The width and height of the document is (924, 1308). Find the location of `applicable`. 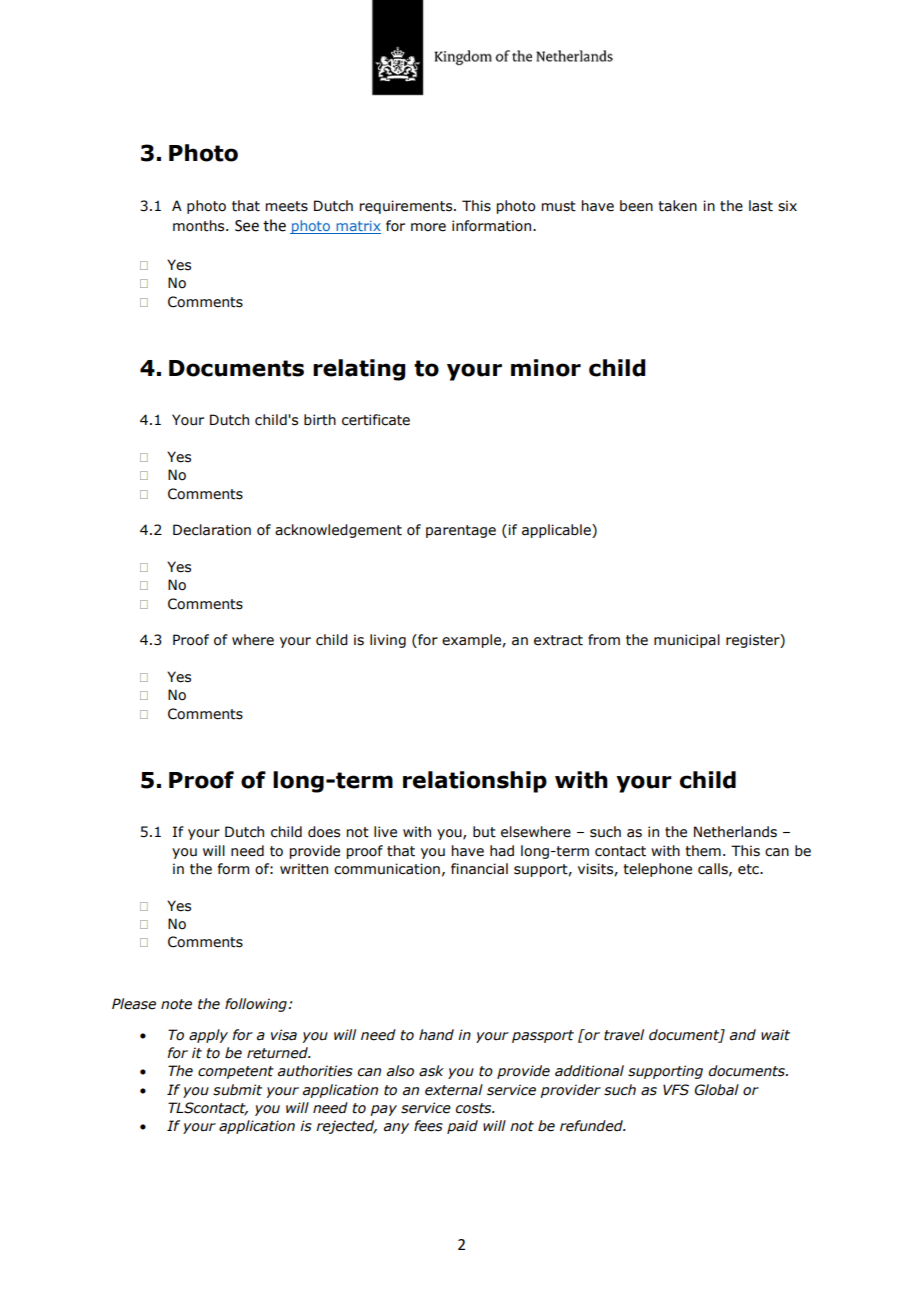

applicable is located at coordinates (557, 531).
